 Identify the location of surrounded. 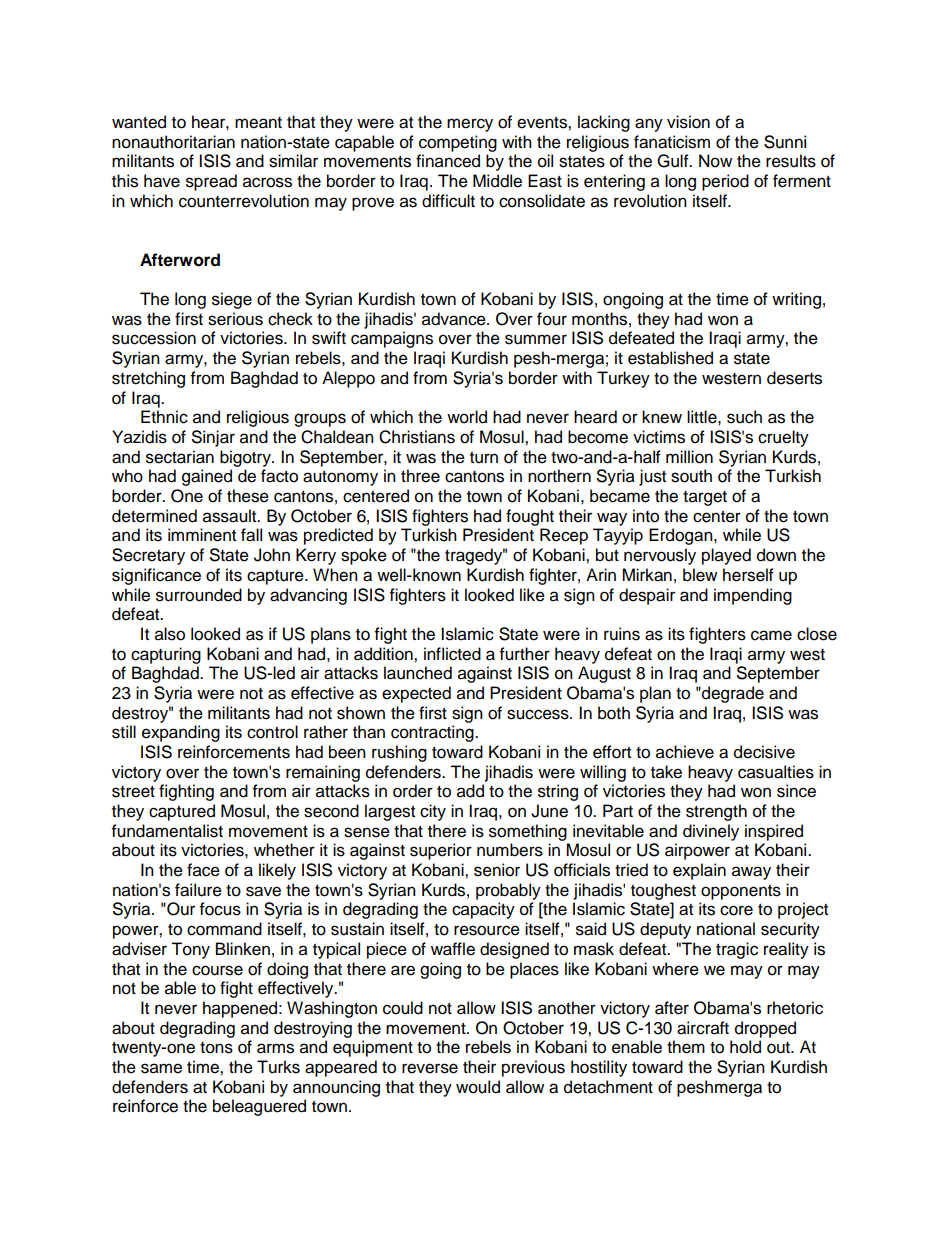
(199, 595).
